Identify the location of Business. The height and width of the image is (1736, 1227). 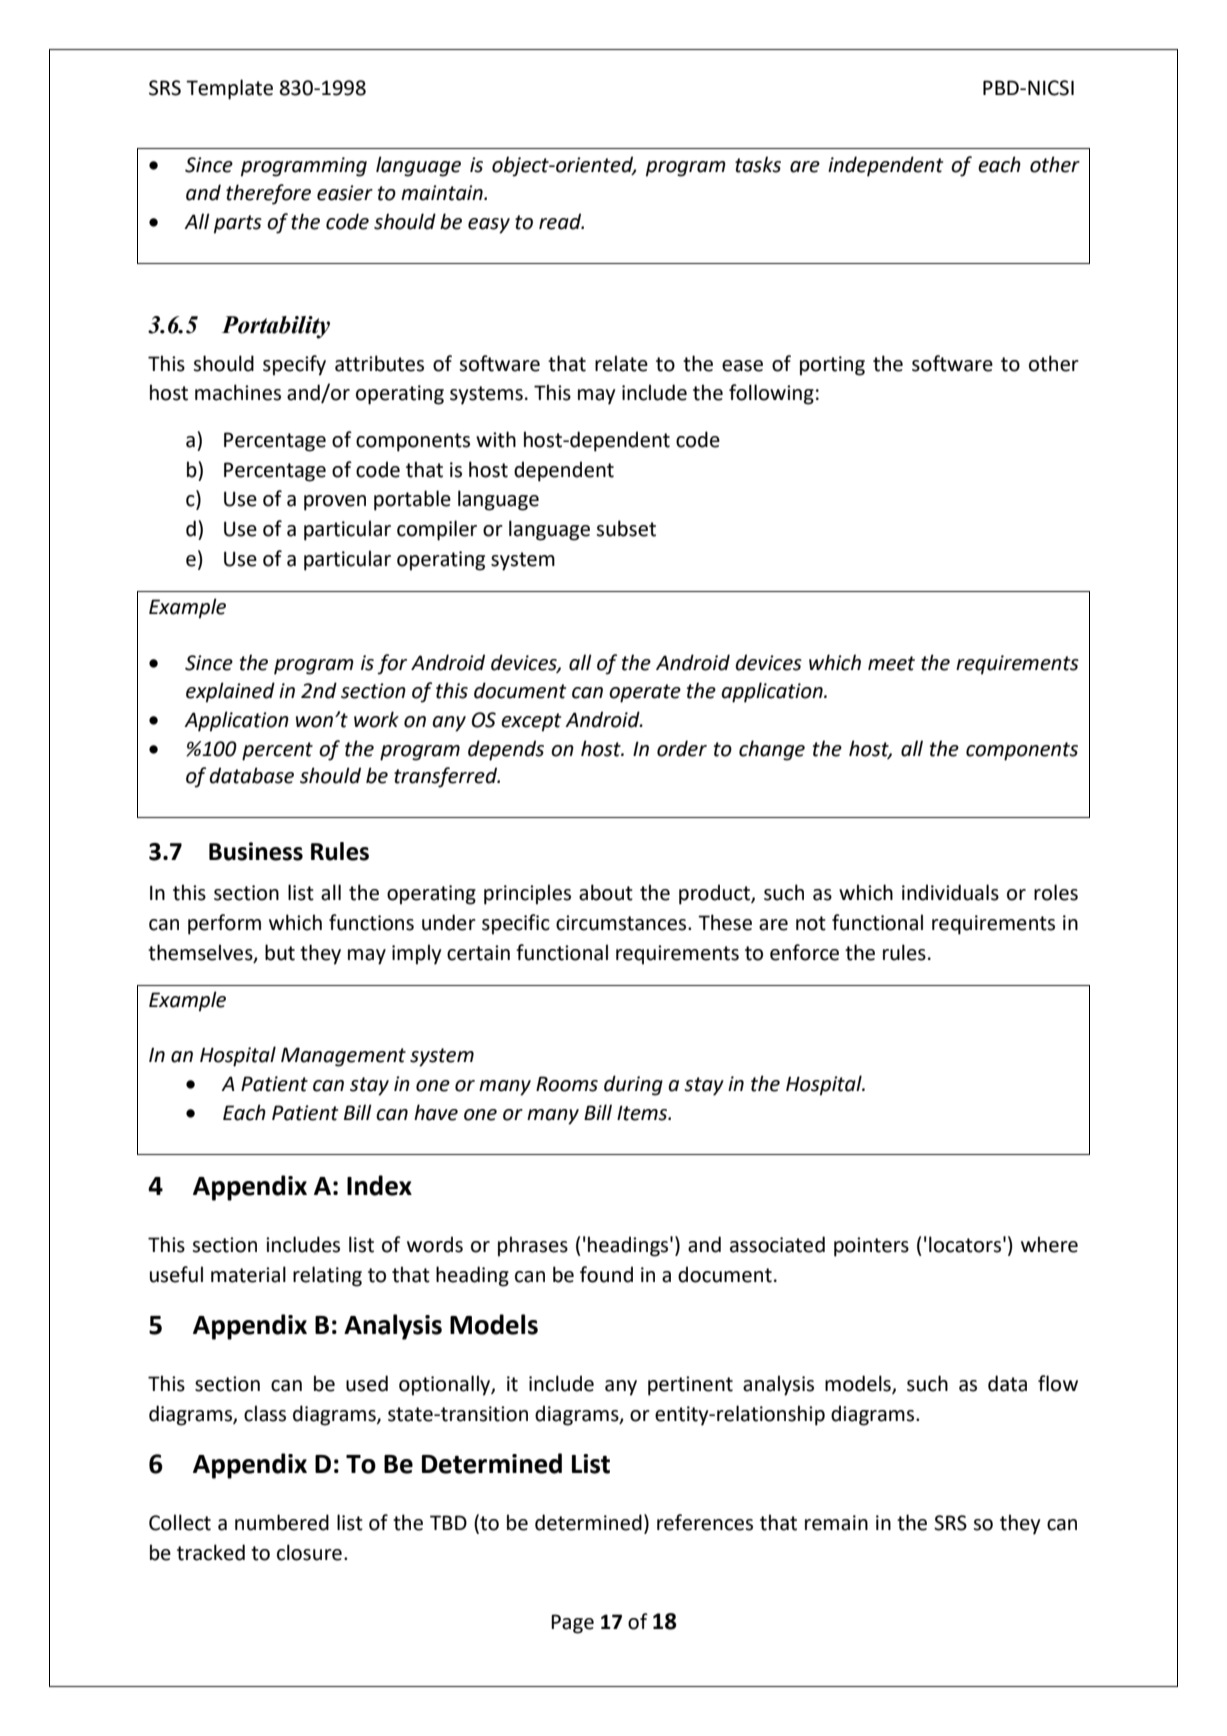
(256, 851).
